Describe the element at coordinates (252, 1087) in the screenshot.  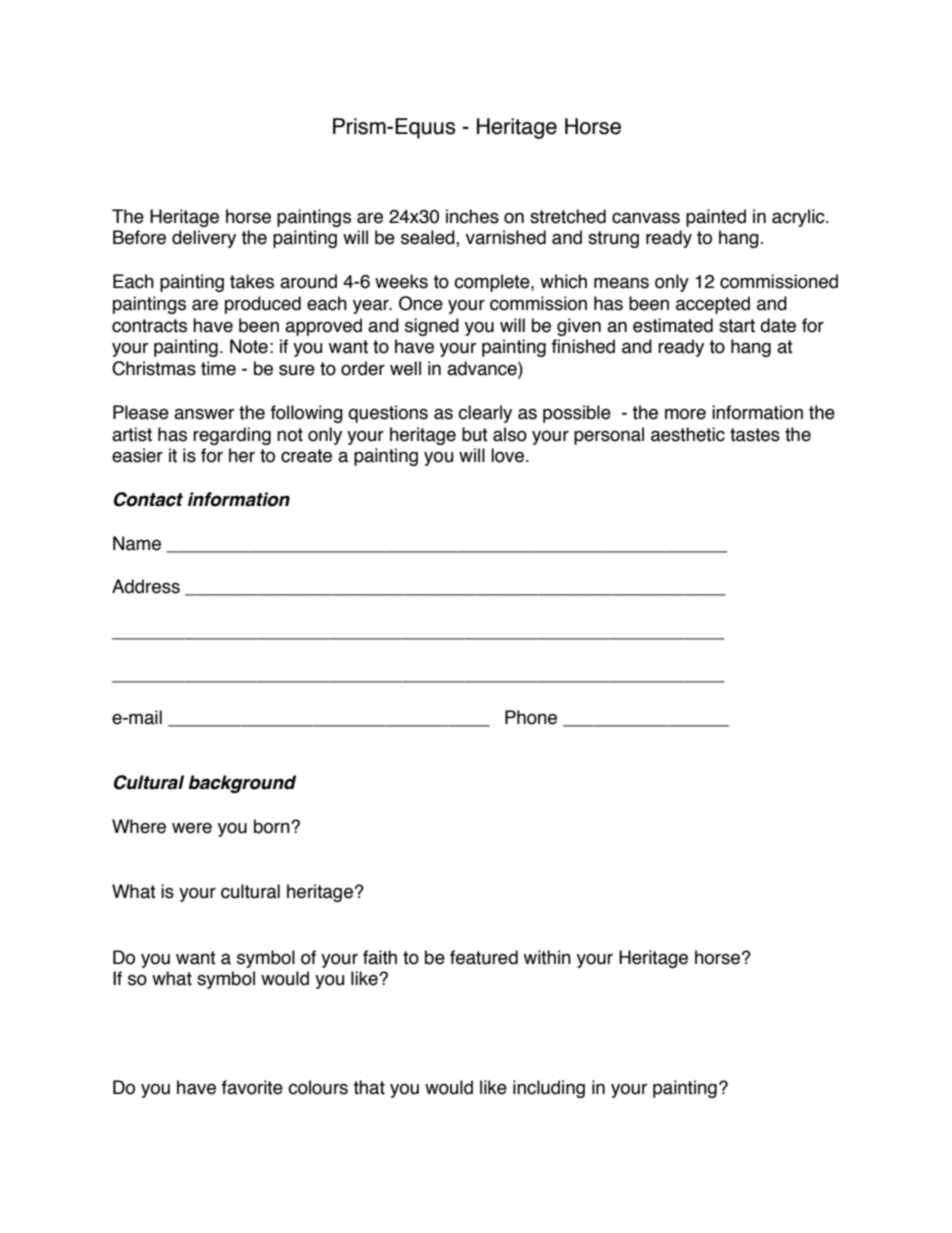
I see `favorite` at that location.
